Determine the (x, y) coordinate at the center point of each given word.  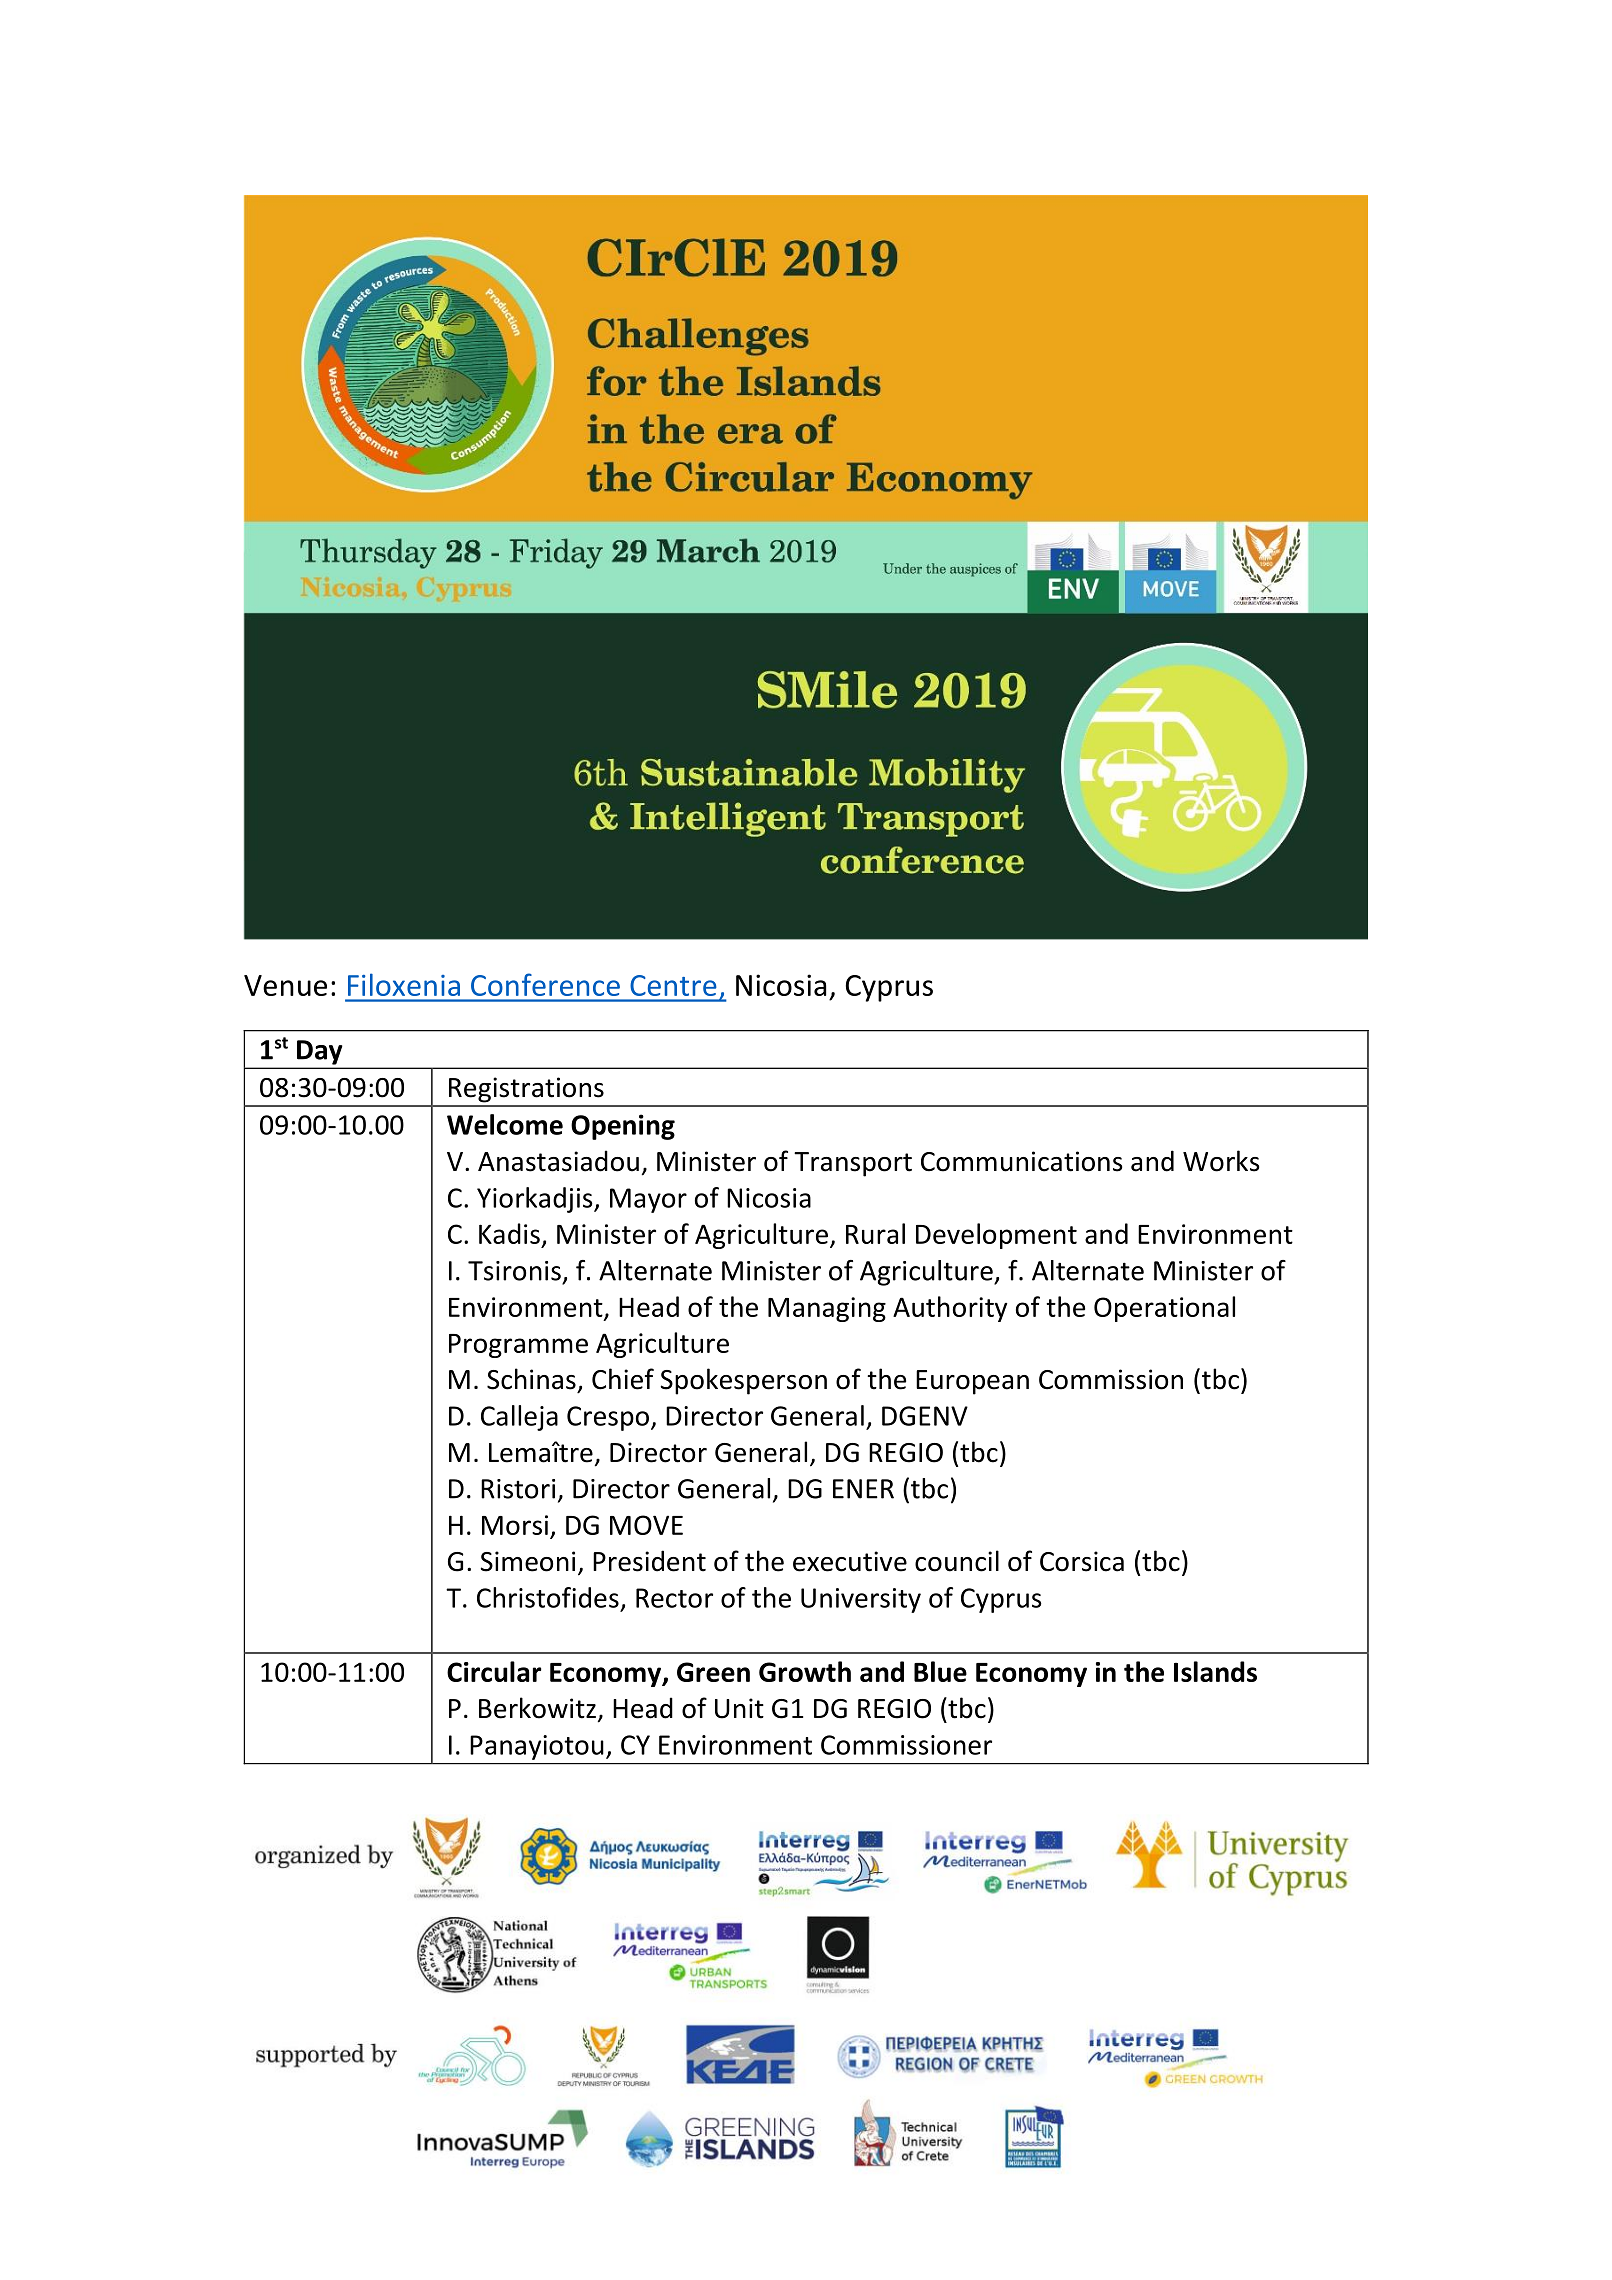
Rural (875, 1233)
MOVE (646, 1525)
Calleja (519, 1418)
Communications (1021, 1161)
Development (996, 1236)
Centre (673, 985)
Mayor (648, 1200)
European (972, 1382)
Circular (494, 1671)
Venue (285, 985)
